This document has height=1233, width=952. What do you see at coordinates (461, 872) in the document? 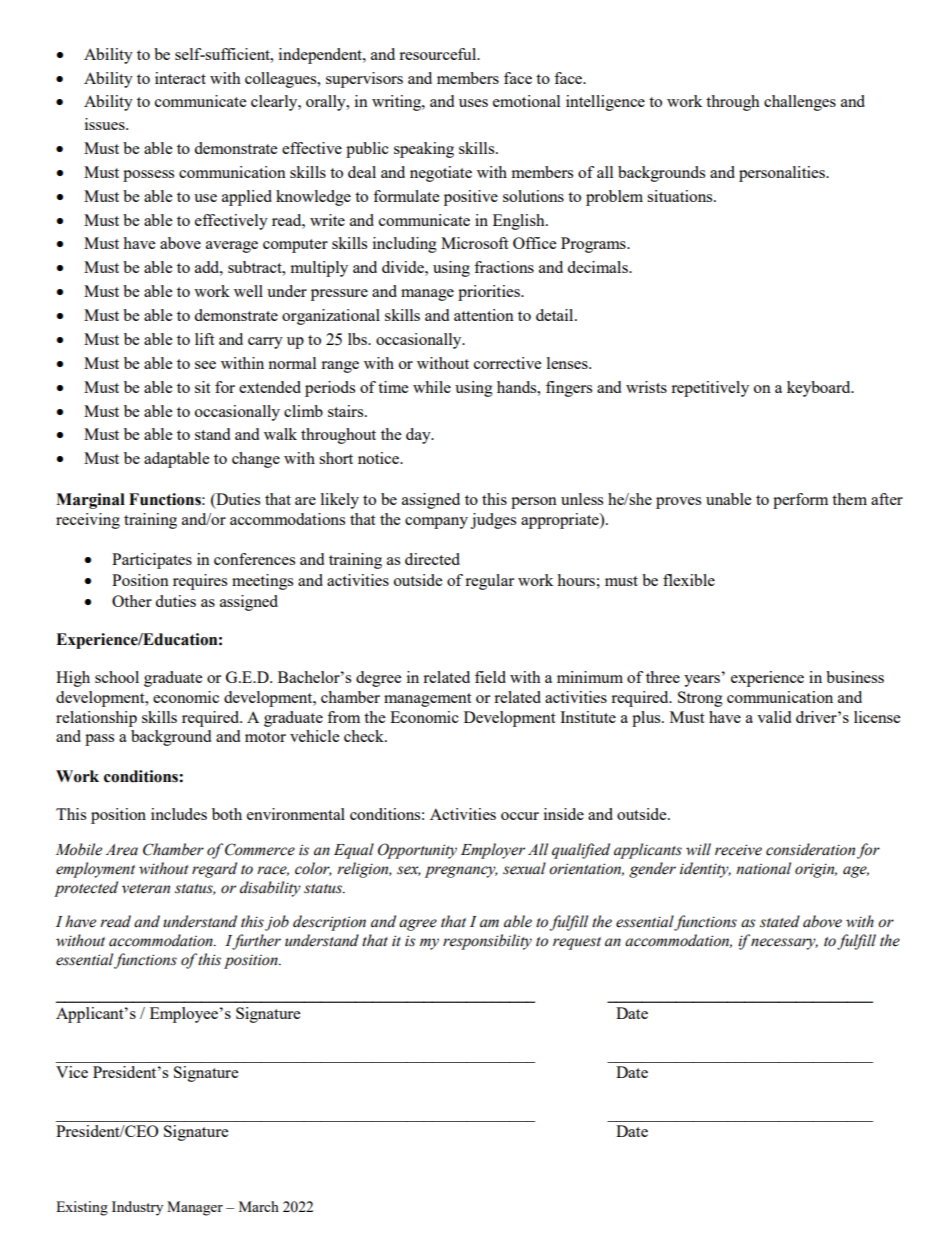
I see `pregnancy` at bounding box center [461, 872].
